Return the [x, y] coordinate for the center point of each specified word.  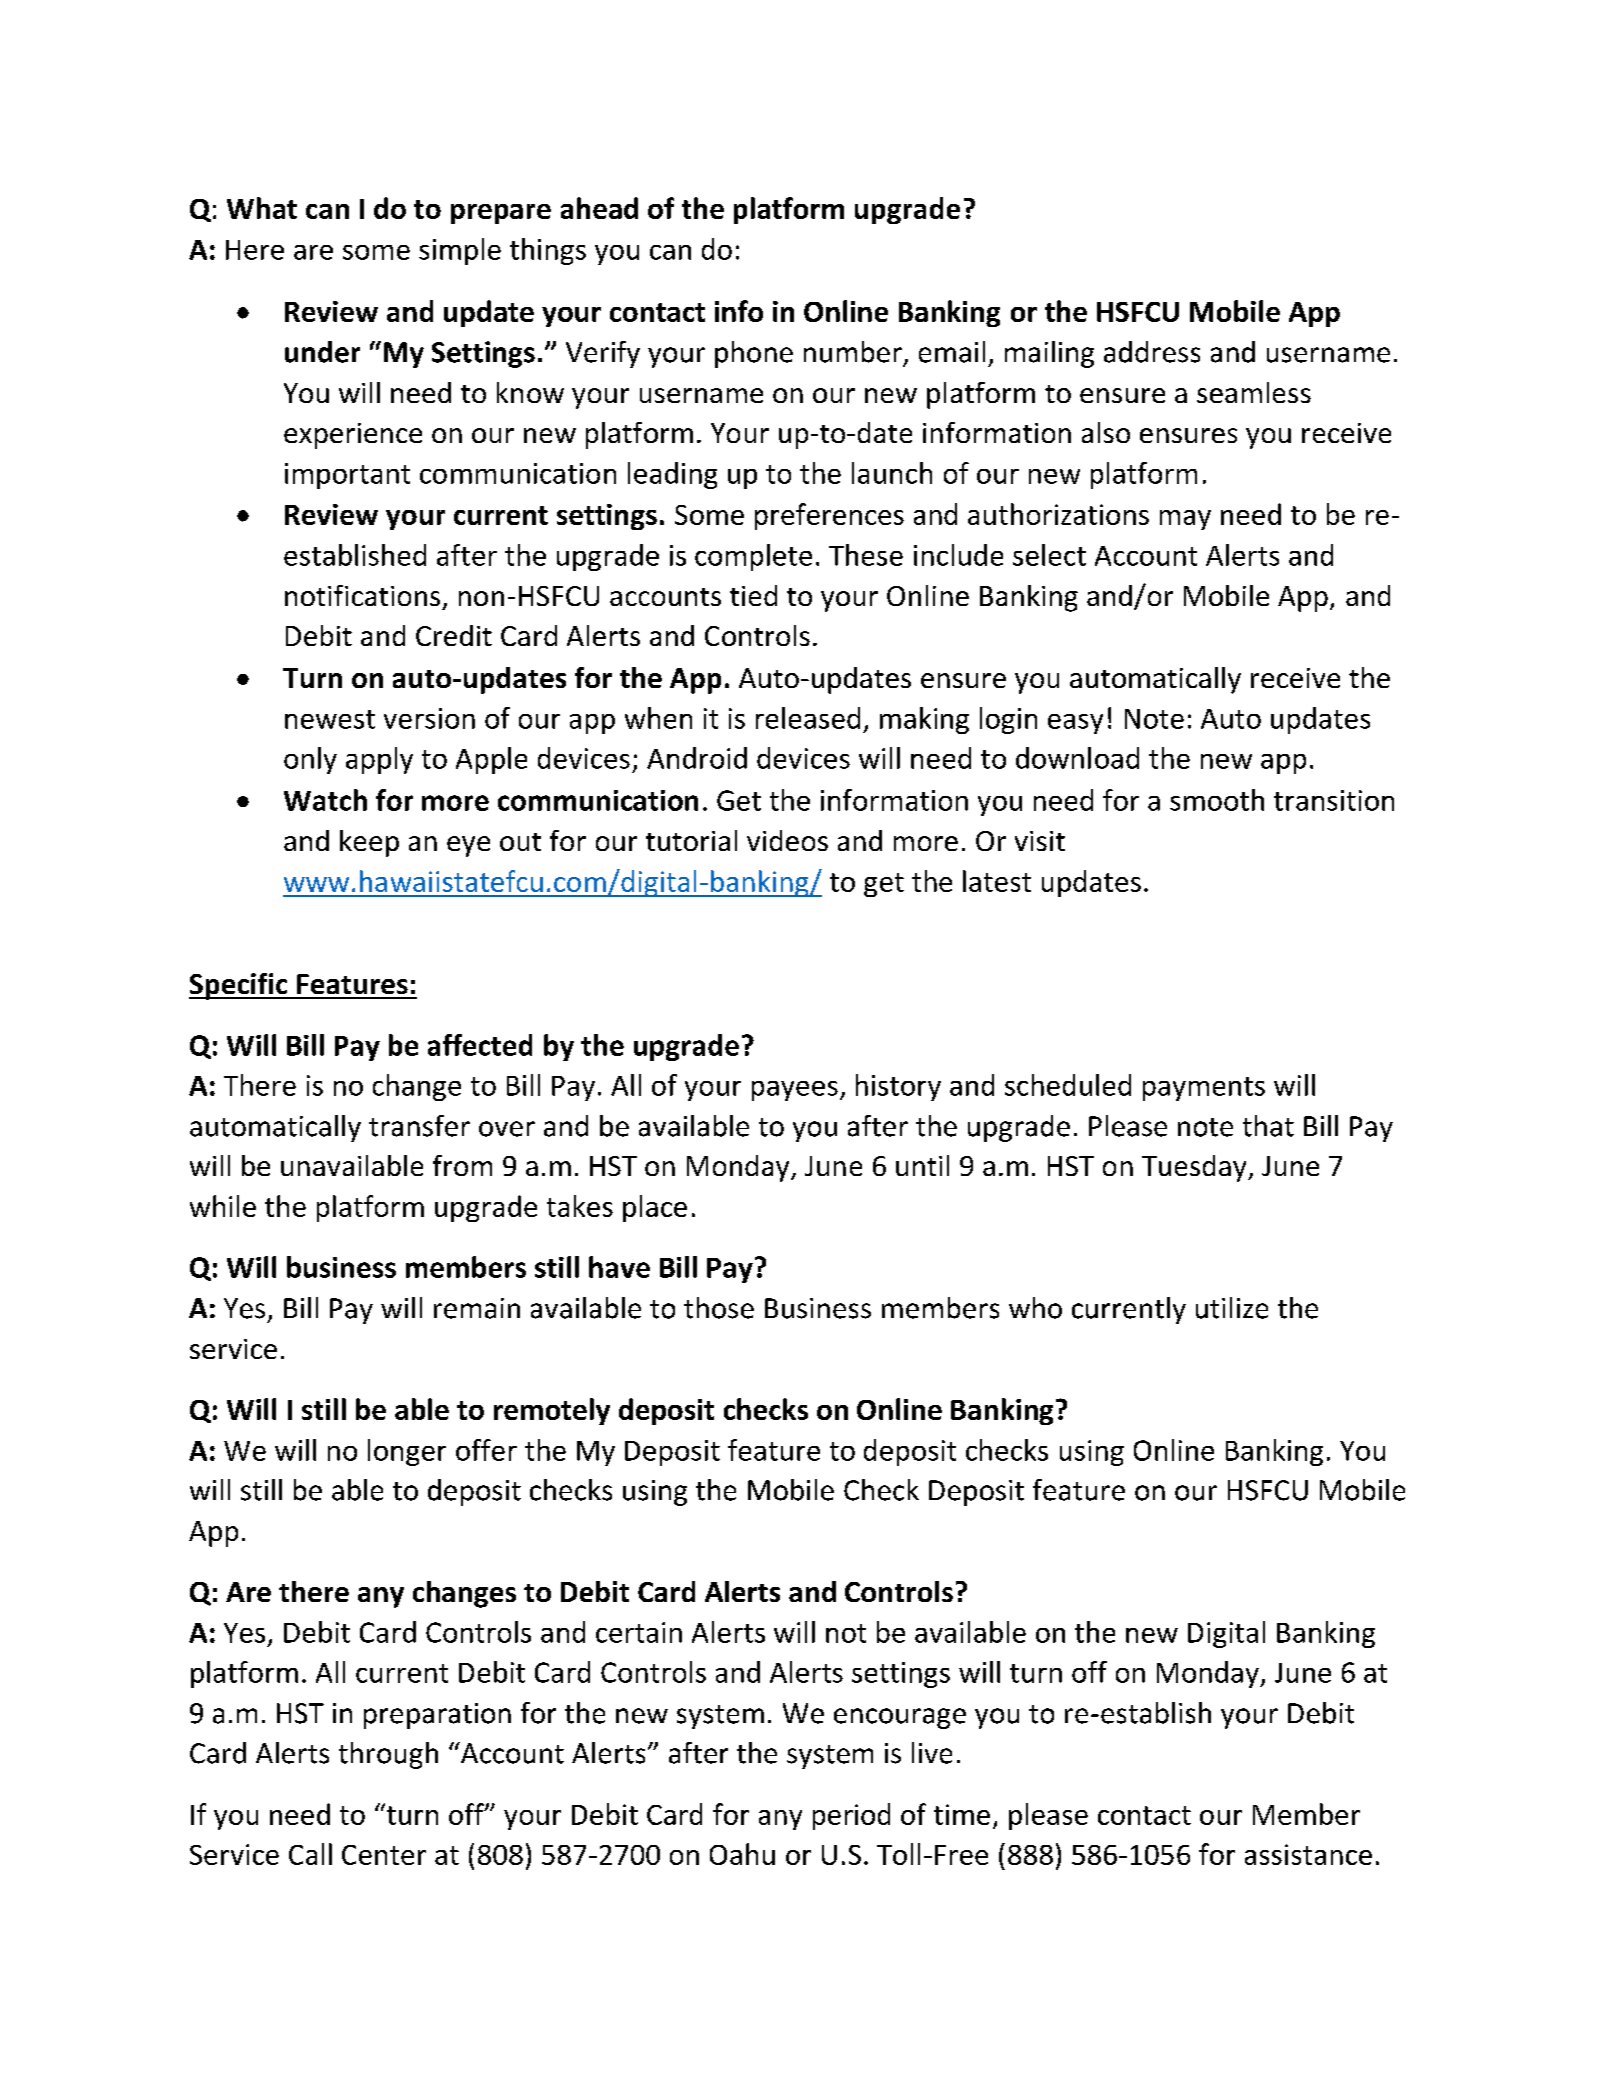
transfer [419, 1126]
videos [787, 840]
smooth [1217, 800]
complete [753, 557]
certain [639, 1632]
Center [384, 1855]
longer [407, 1452]
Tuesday [1195, 1168]
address [1152, 352]
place [655, 1208]
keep [369, 843]
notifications [362, 595]
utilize [1232, 1308]
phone [754, 354]
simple [460, 251]
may [1185, 520]
